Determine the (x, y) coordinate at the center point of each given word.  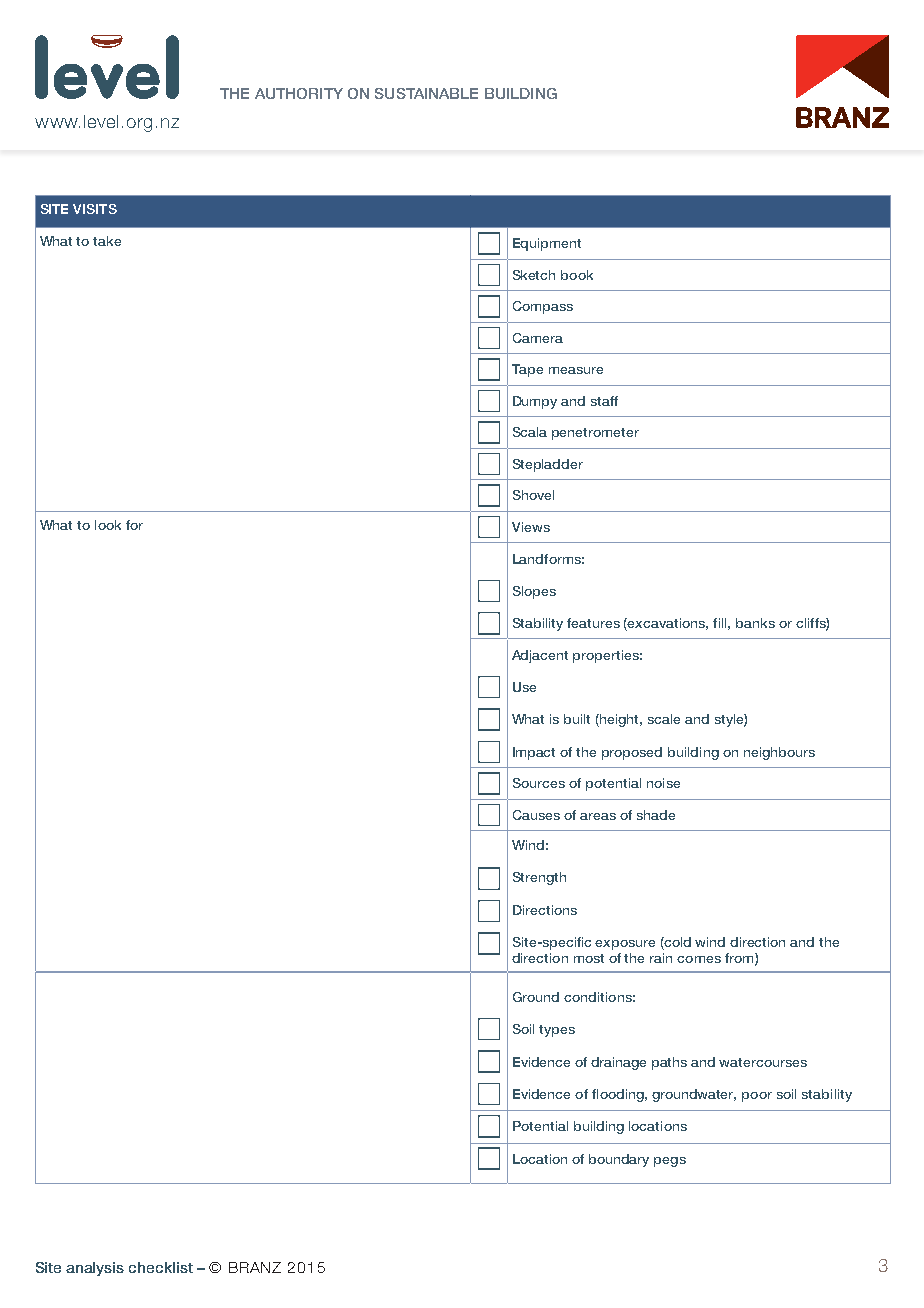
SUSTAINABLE (426, 93)
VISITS (95, 209)
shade (656, 815)
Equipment (547, 244)
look (108, 525)
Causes (536, 815)
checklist (161, 1267)
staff (604, 401)
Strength (539, 878)
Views (531, 527)
